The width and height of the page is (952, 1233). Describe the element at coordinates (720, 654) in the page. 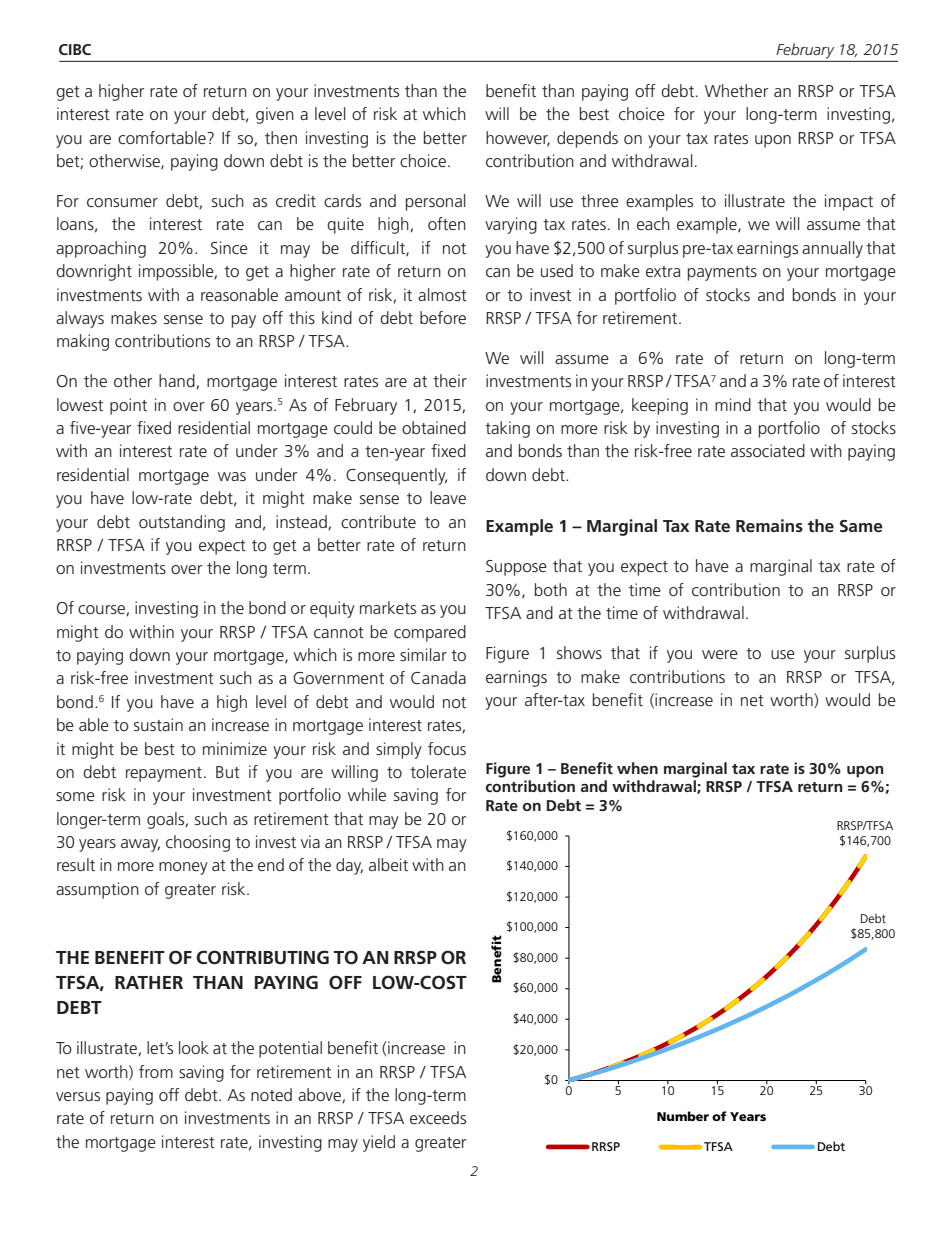

I see `were` at that location.
